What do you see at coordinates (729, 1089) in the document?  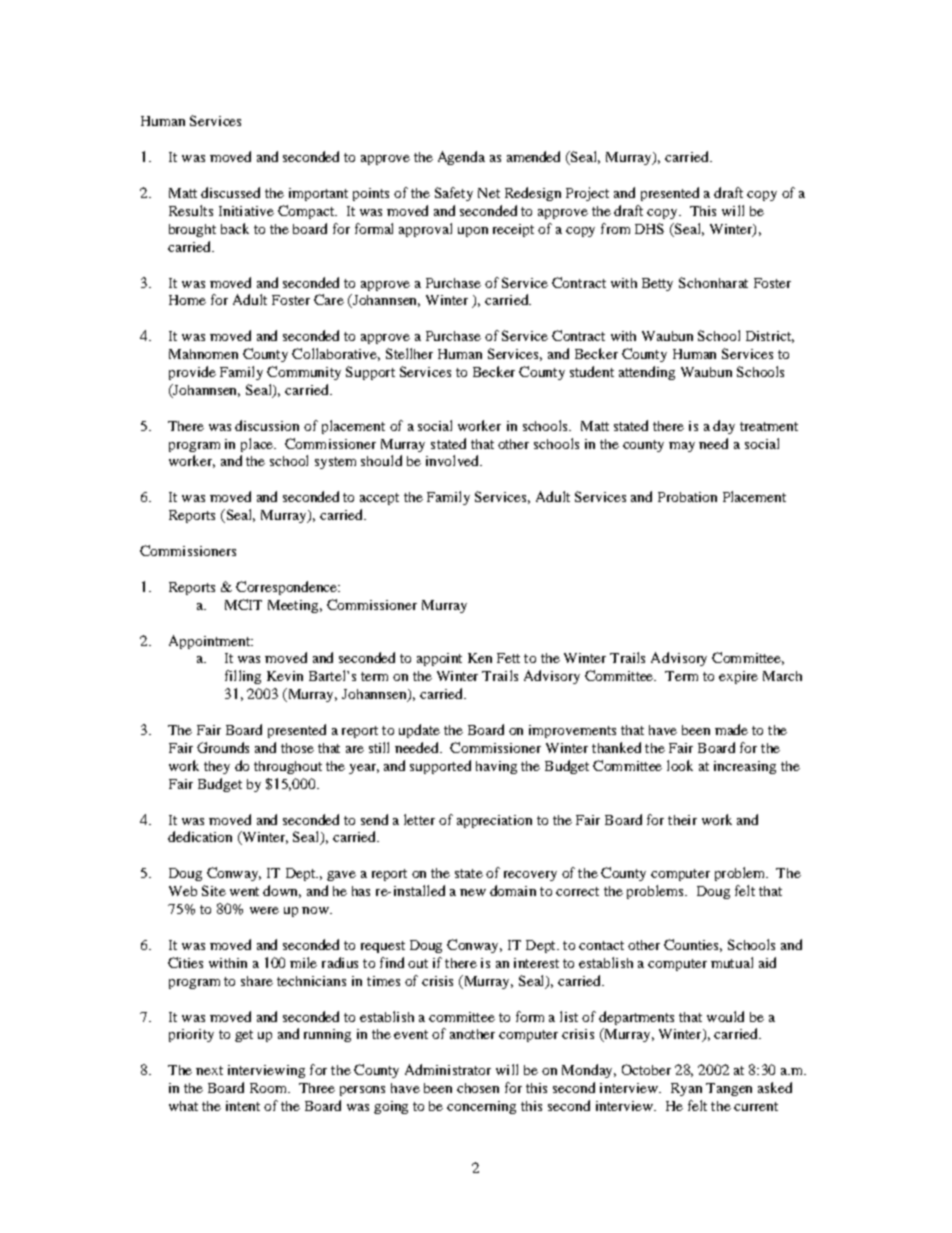 I see `Tangen` at bounding box center [729, 1089].
